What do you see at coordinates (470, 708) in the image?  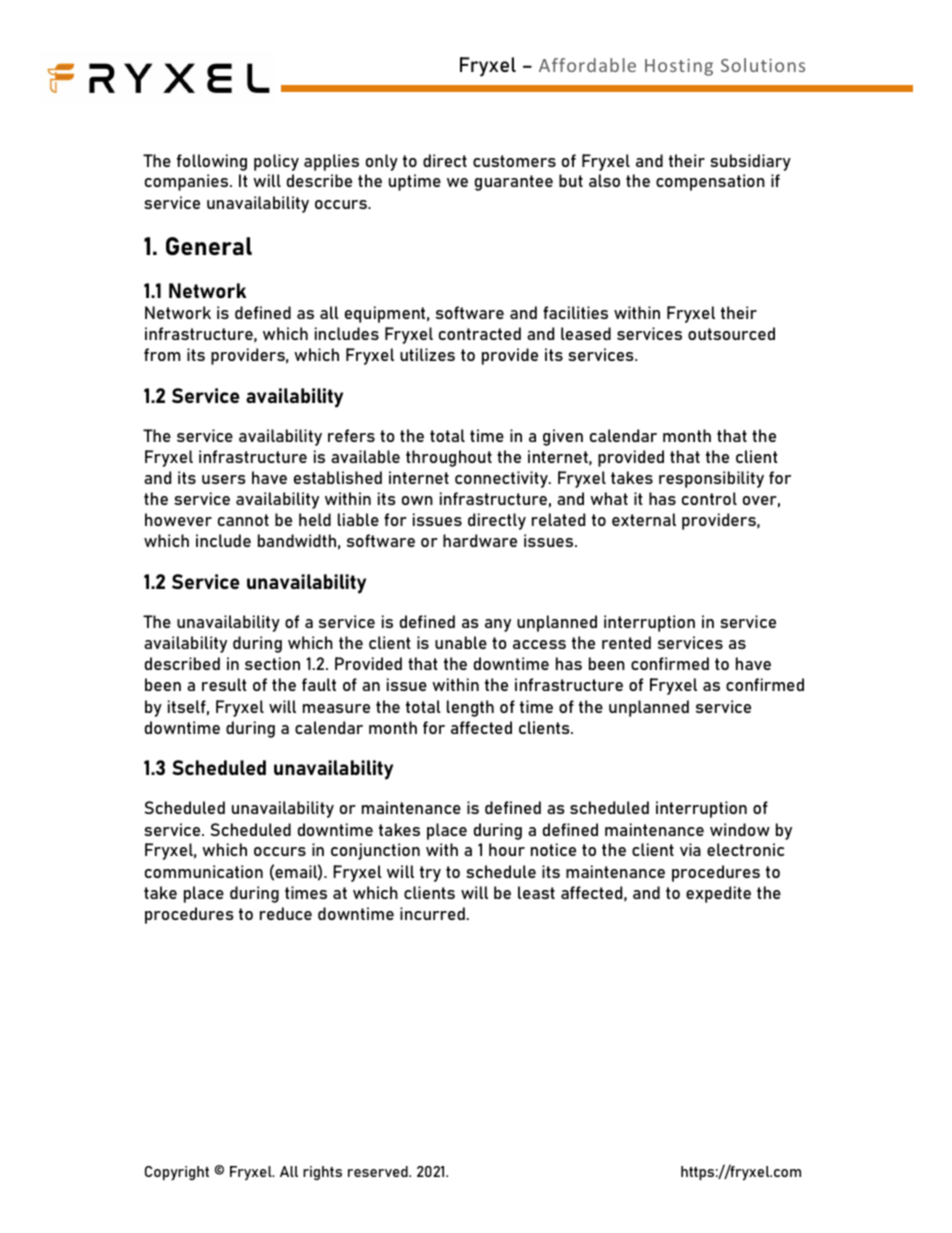 I see `length` at bounding box center [470, 708].
